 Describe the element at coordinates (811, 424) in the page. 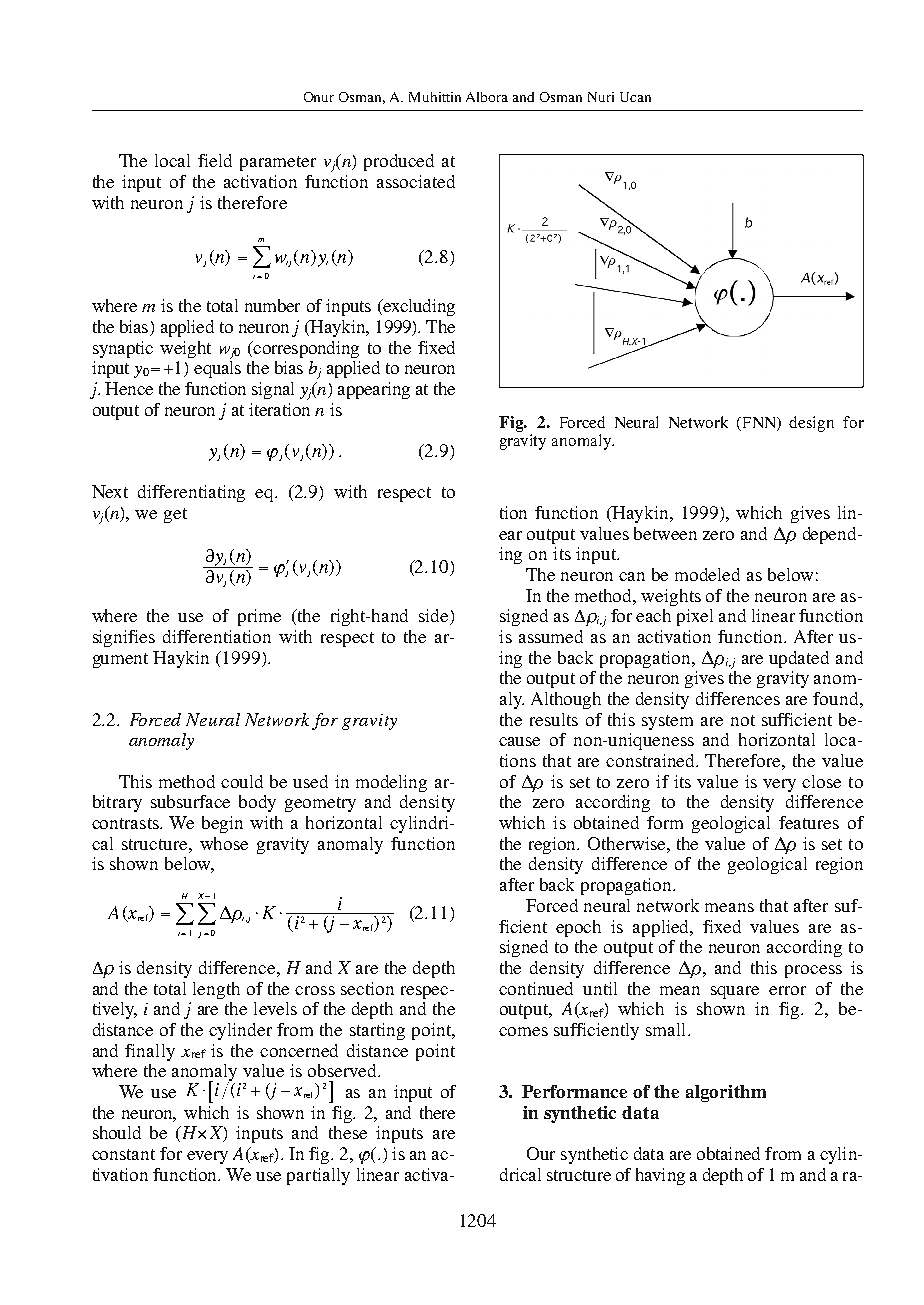

I see `design` at that location.
